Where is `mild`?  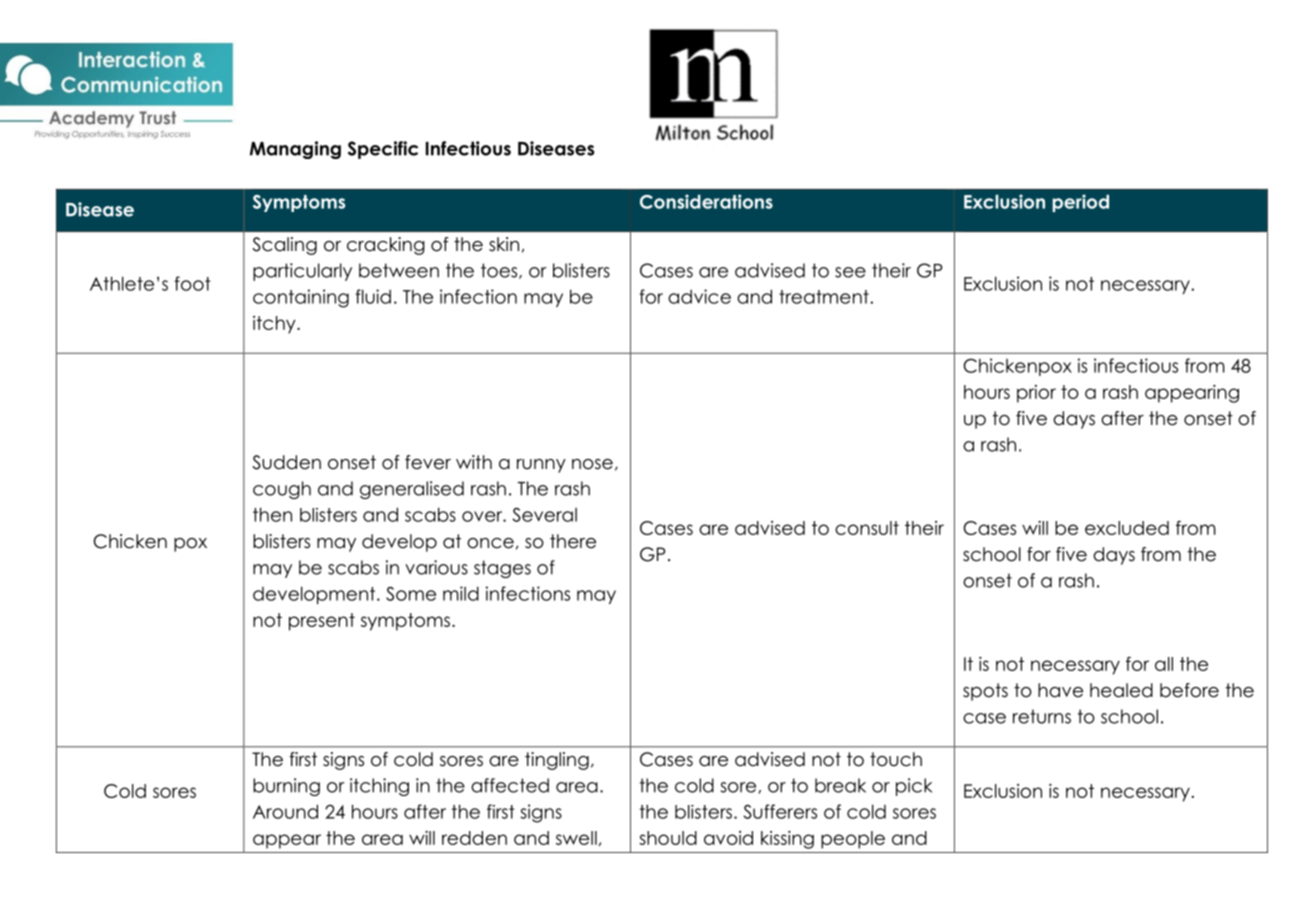
mild is located at coordinates (461, 593).
